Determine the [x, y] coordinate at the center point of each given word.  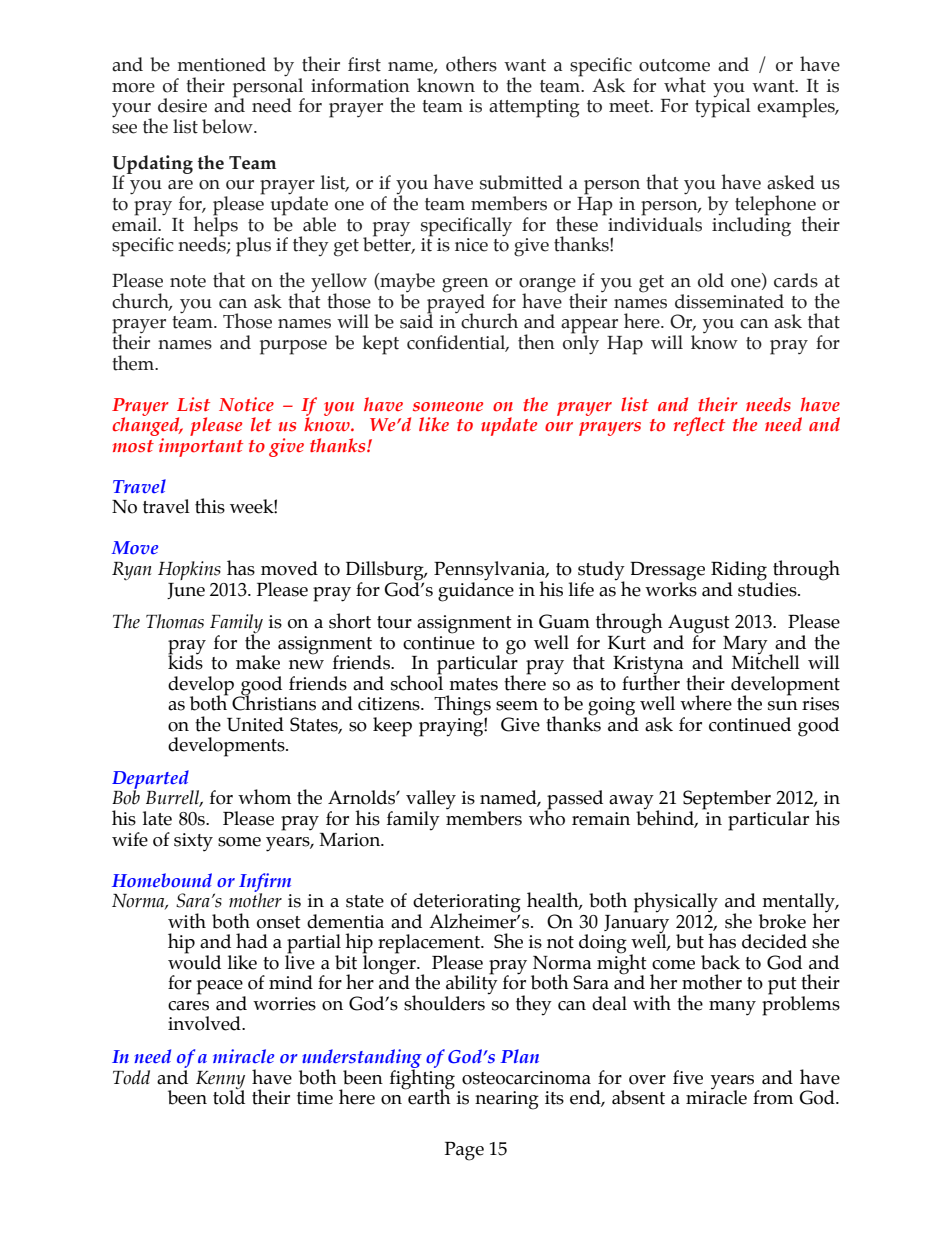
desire [182, 105]
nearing [507, 1100]
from [773, 1097]
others [471, 64]
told [229, 1096]
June [186, 591]
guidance [476, 591]
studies [768, 588]
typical [723, 107]
